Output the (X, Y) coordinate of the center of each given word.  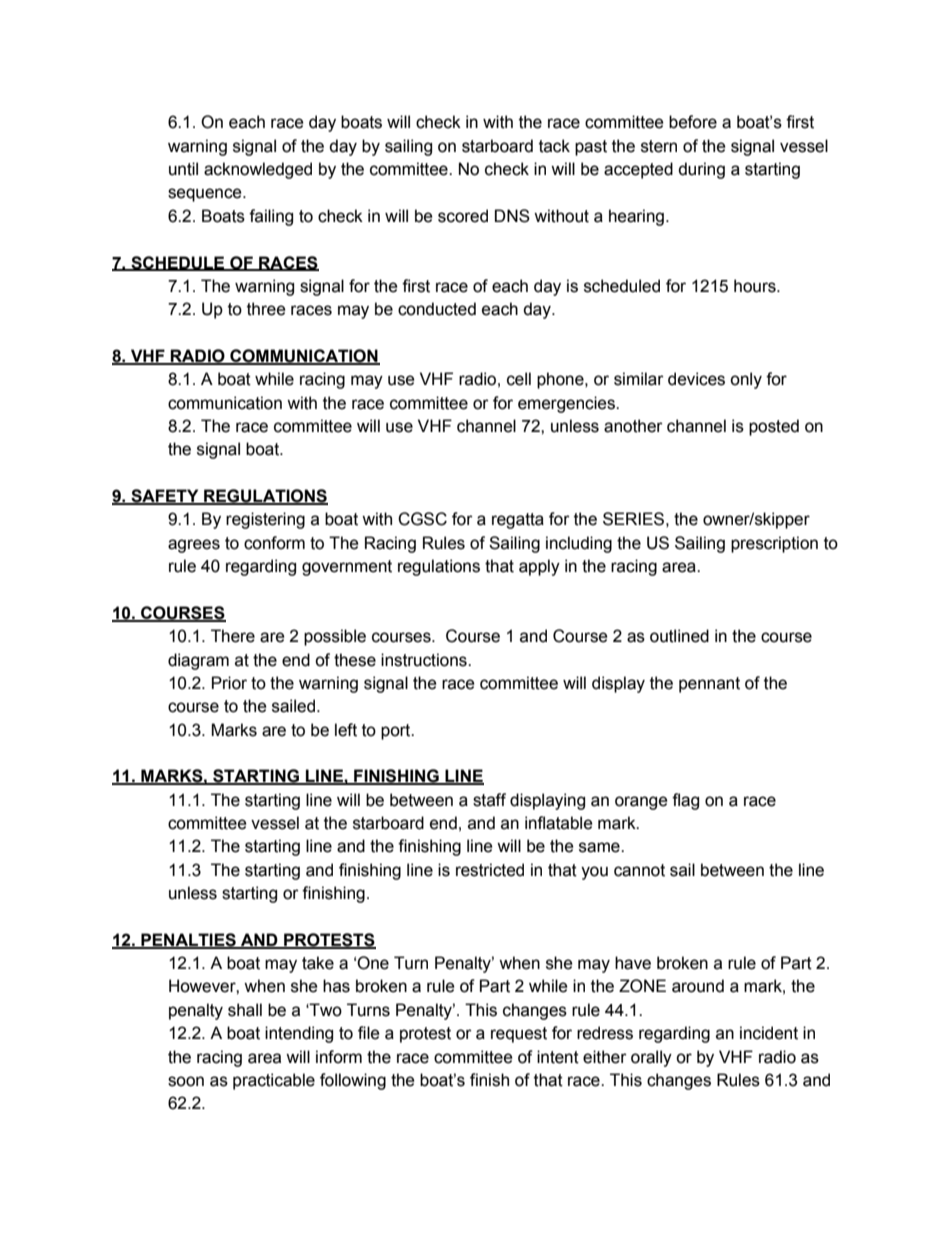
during (701, 170)
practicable (274, 1081)
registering (265, 520)
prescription (774, 544)
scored (463, 216)
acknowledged (258, 170)
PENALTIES (188, 940)
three (266, 309)
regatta (518, 521)
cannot (639, 870)
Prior (229, 683)
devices (696, 379)
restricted (490, 870)
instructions (425, 660)
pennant (709, 685)
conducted (437, 309)
